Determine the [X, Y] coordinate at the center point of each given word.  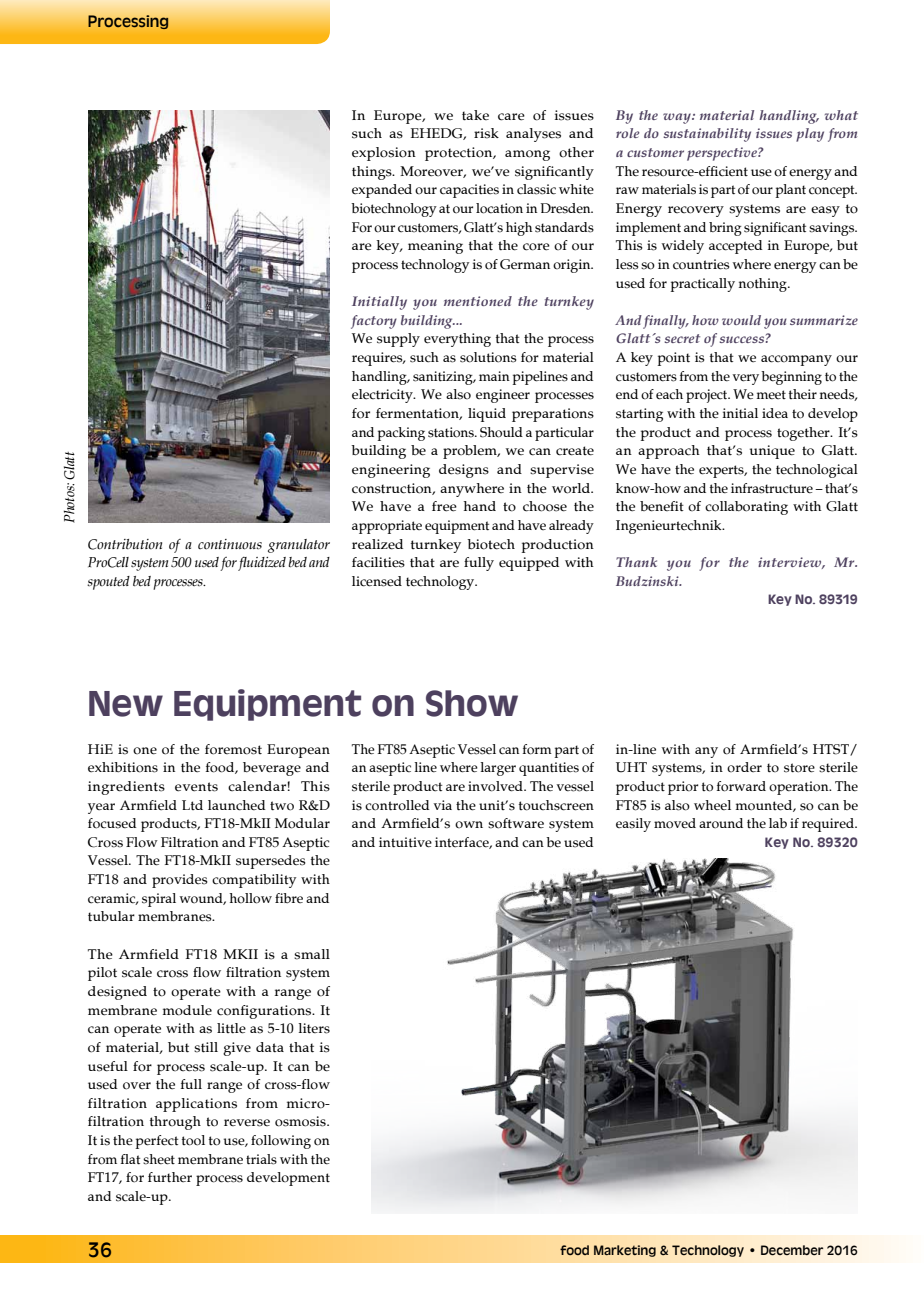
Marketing [625, 1251]
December [792, 1250]
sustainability [707, 135]
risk [486, 133]
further [170, 1177]
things [373, 173]
